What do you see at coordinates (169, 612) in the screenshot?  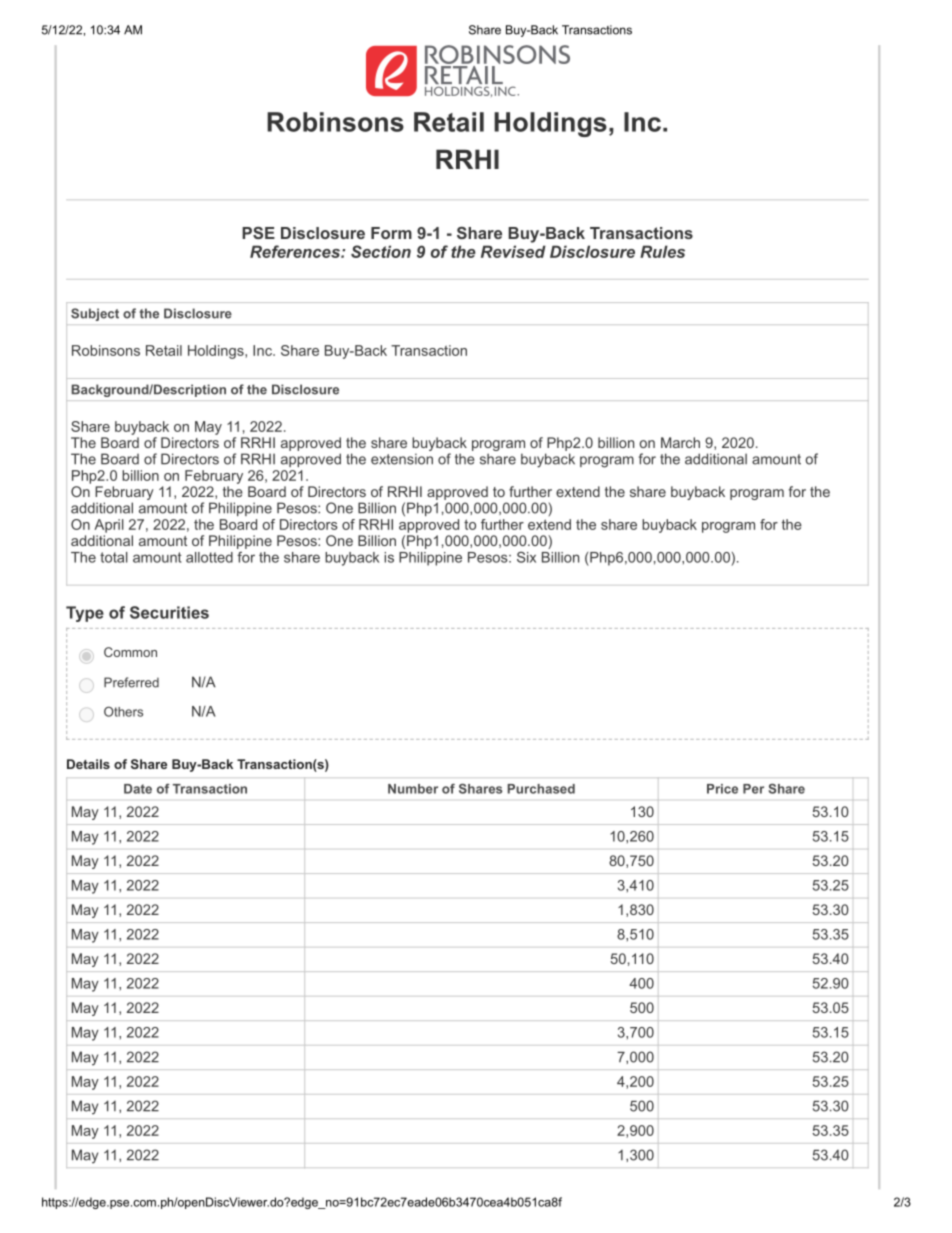 I see `Securities` at bounding box center [169, 612].
